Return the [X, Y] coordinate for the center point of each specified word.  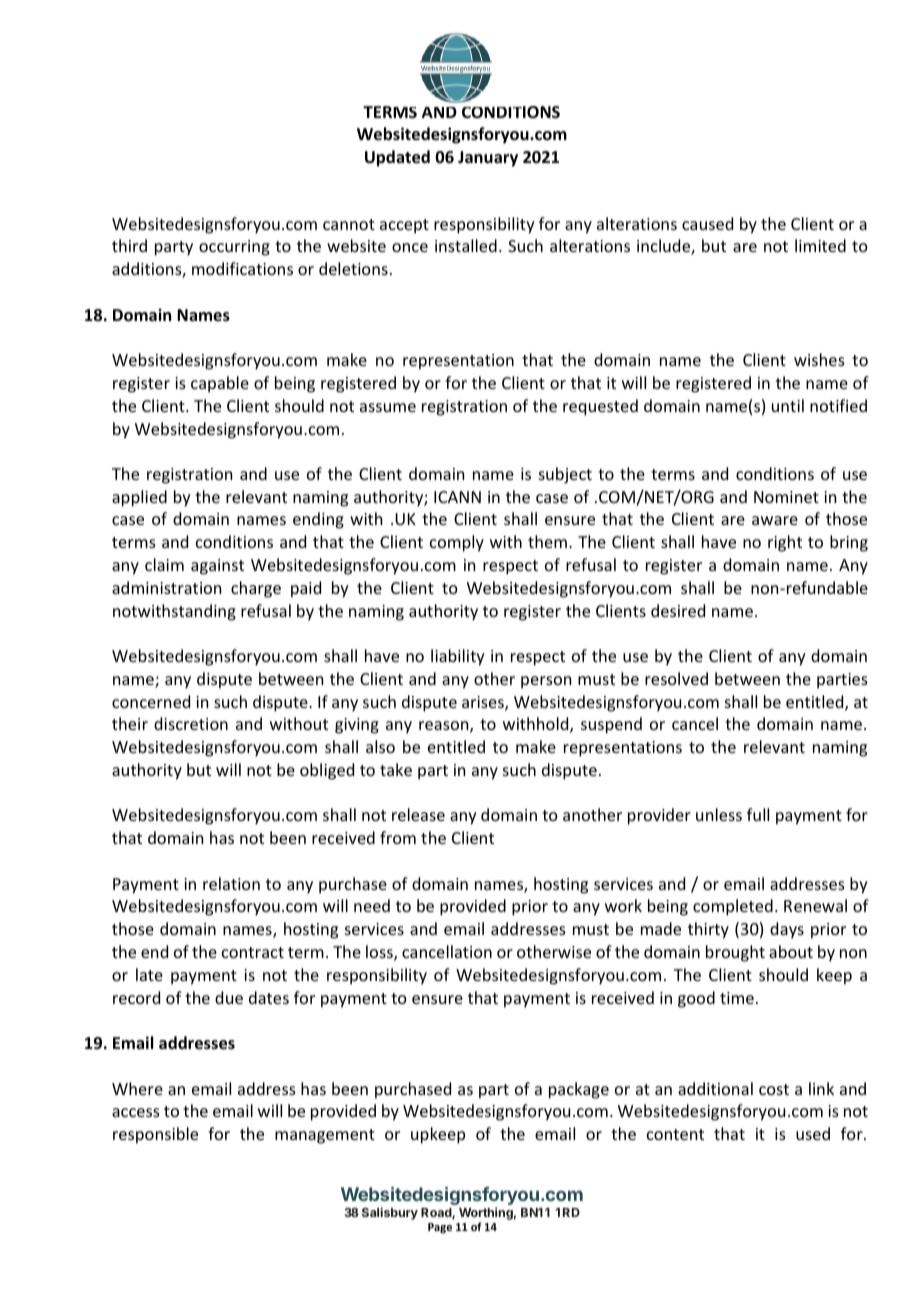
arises [484, 703]
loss [380, 953]
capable [220, 384]
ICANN [457, 497]
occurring [234, 248]
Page [440, 1228]
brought [735, 953]
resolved [676, 678]
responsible [155, 1135]
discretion [191, 723]
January [488, 159]
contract [253, 952]
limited [820, 245]
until [788, 405]
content [675, 1134]
